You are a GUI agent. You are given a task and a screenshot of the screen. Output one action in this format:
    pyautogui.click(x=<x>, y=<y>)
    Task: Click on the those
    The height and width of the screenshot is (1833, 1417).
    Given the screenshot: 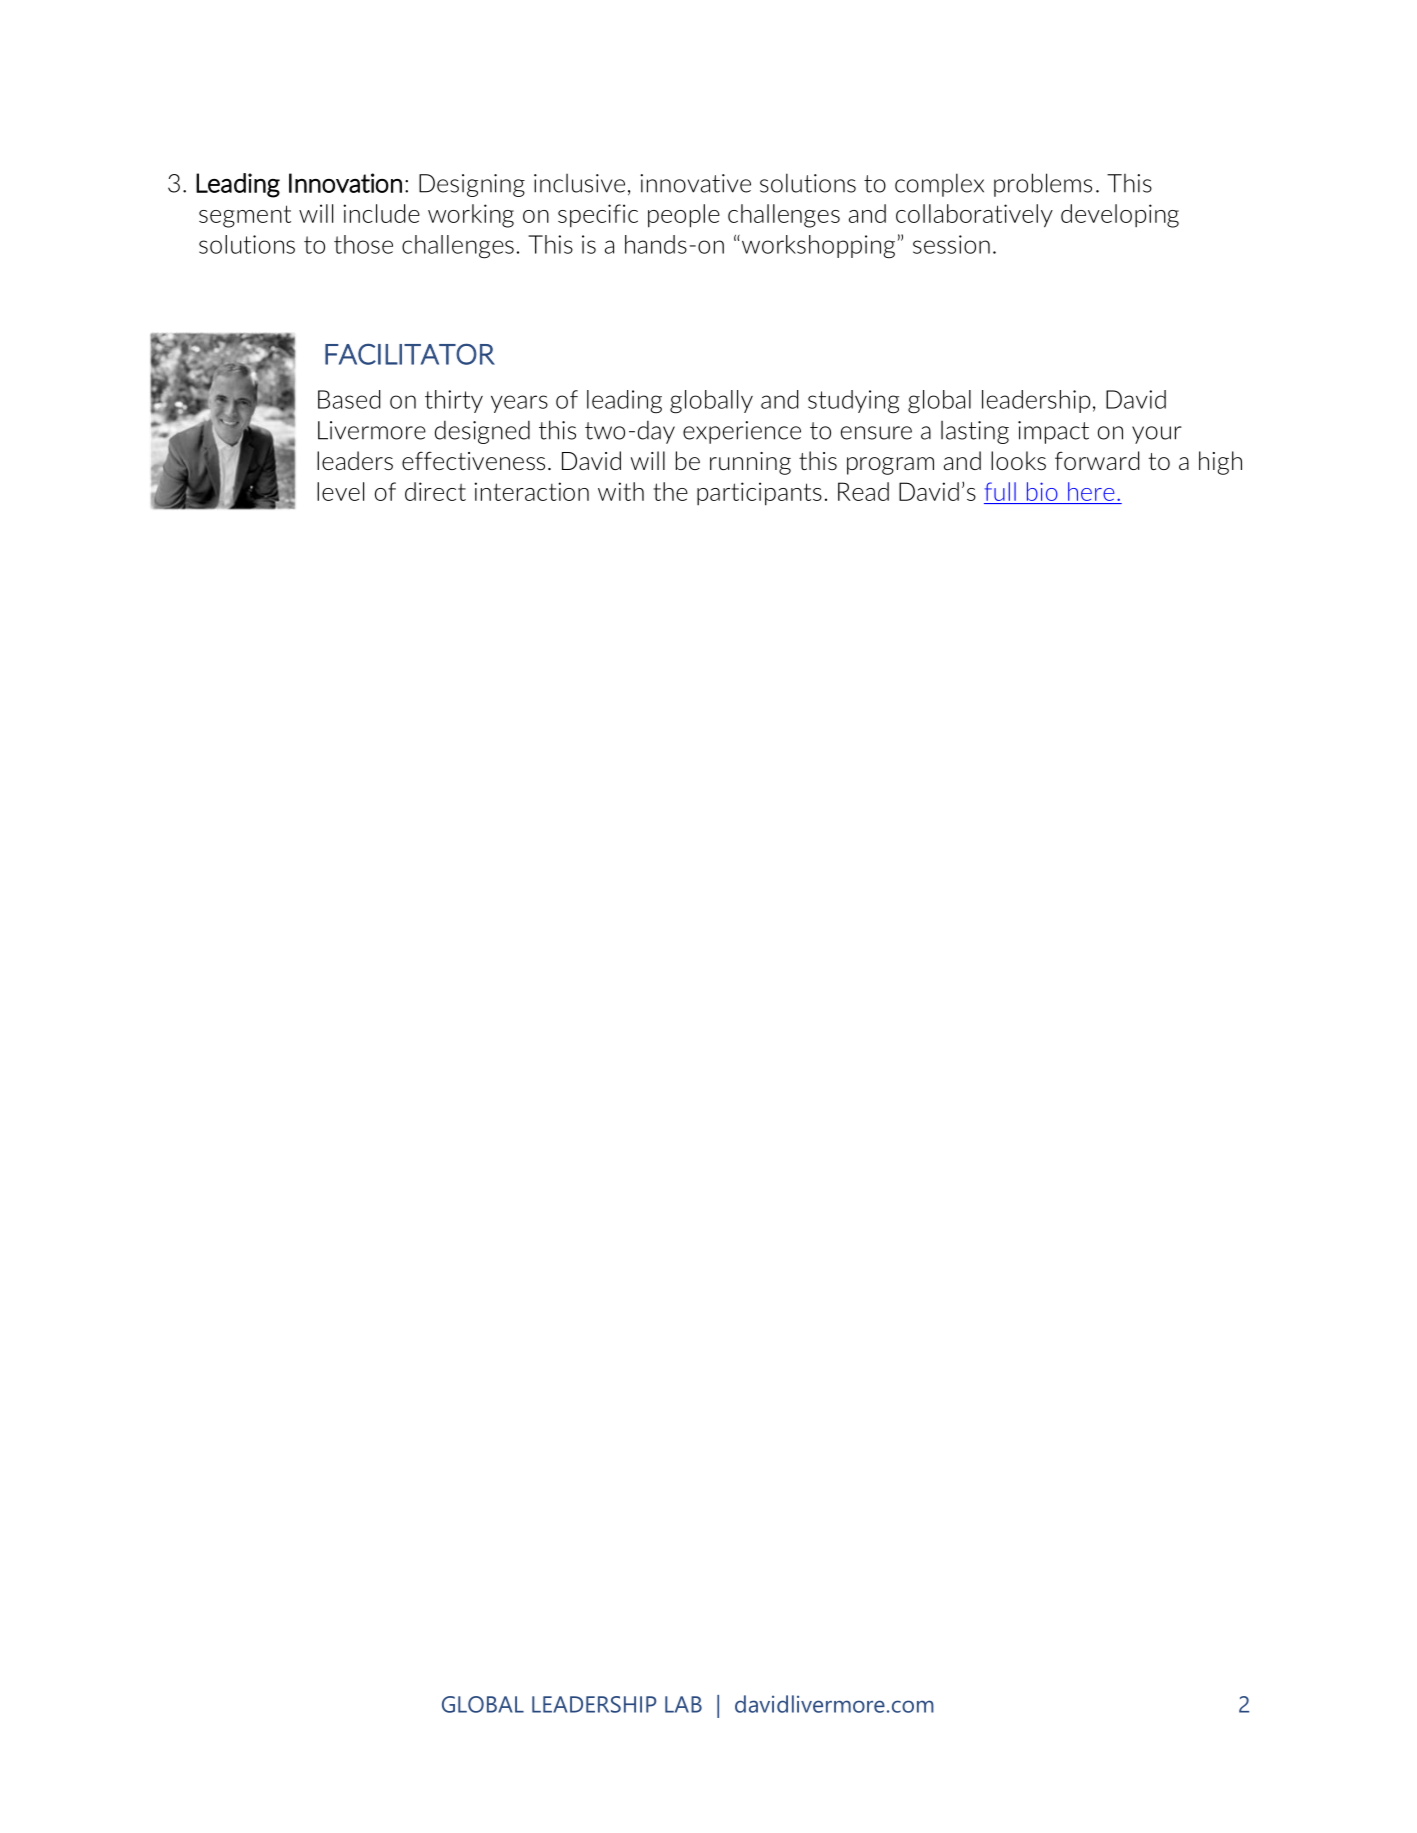 What is the action you would take?
    pyautogui.click(x=363, y=244)
